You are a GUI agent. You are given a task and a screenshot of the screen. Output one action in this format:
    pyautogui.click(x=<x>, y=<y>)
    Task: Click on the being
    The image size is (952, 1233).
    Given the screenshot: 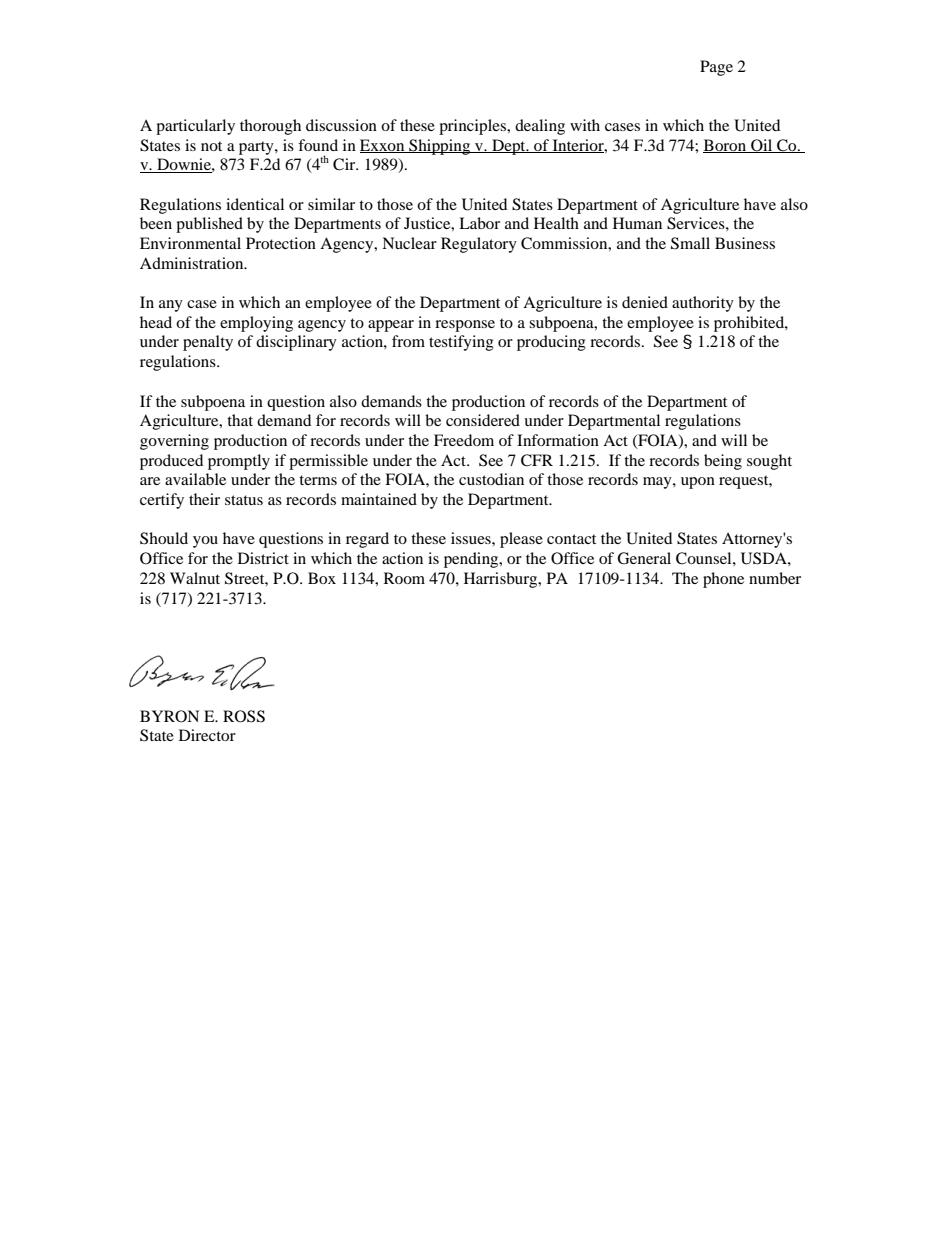 What is the action you would take?
    pyautogui.click(x=723, y=462)
